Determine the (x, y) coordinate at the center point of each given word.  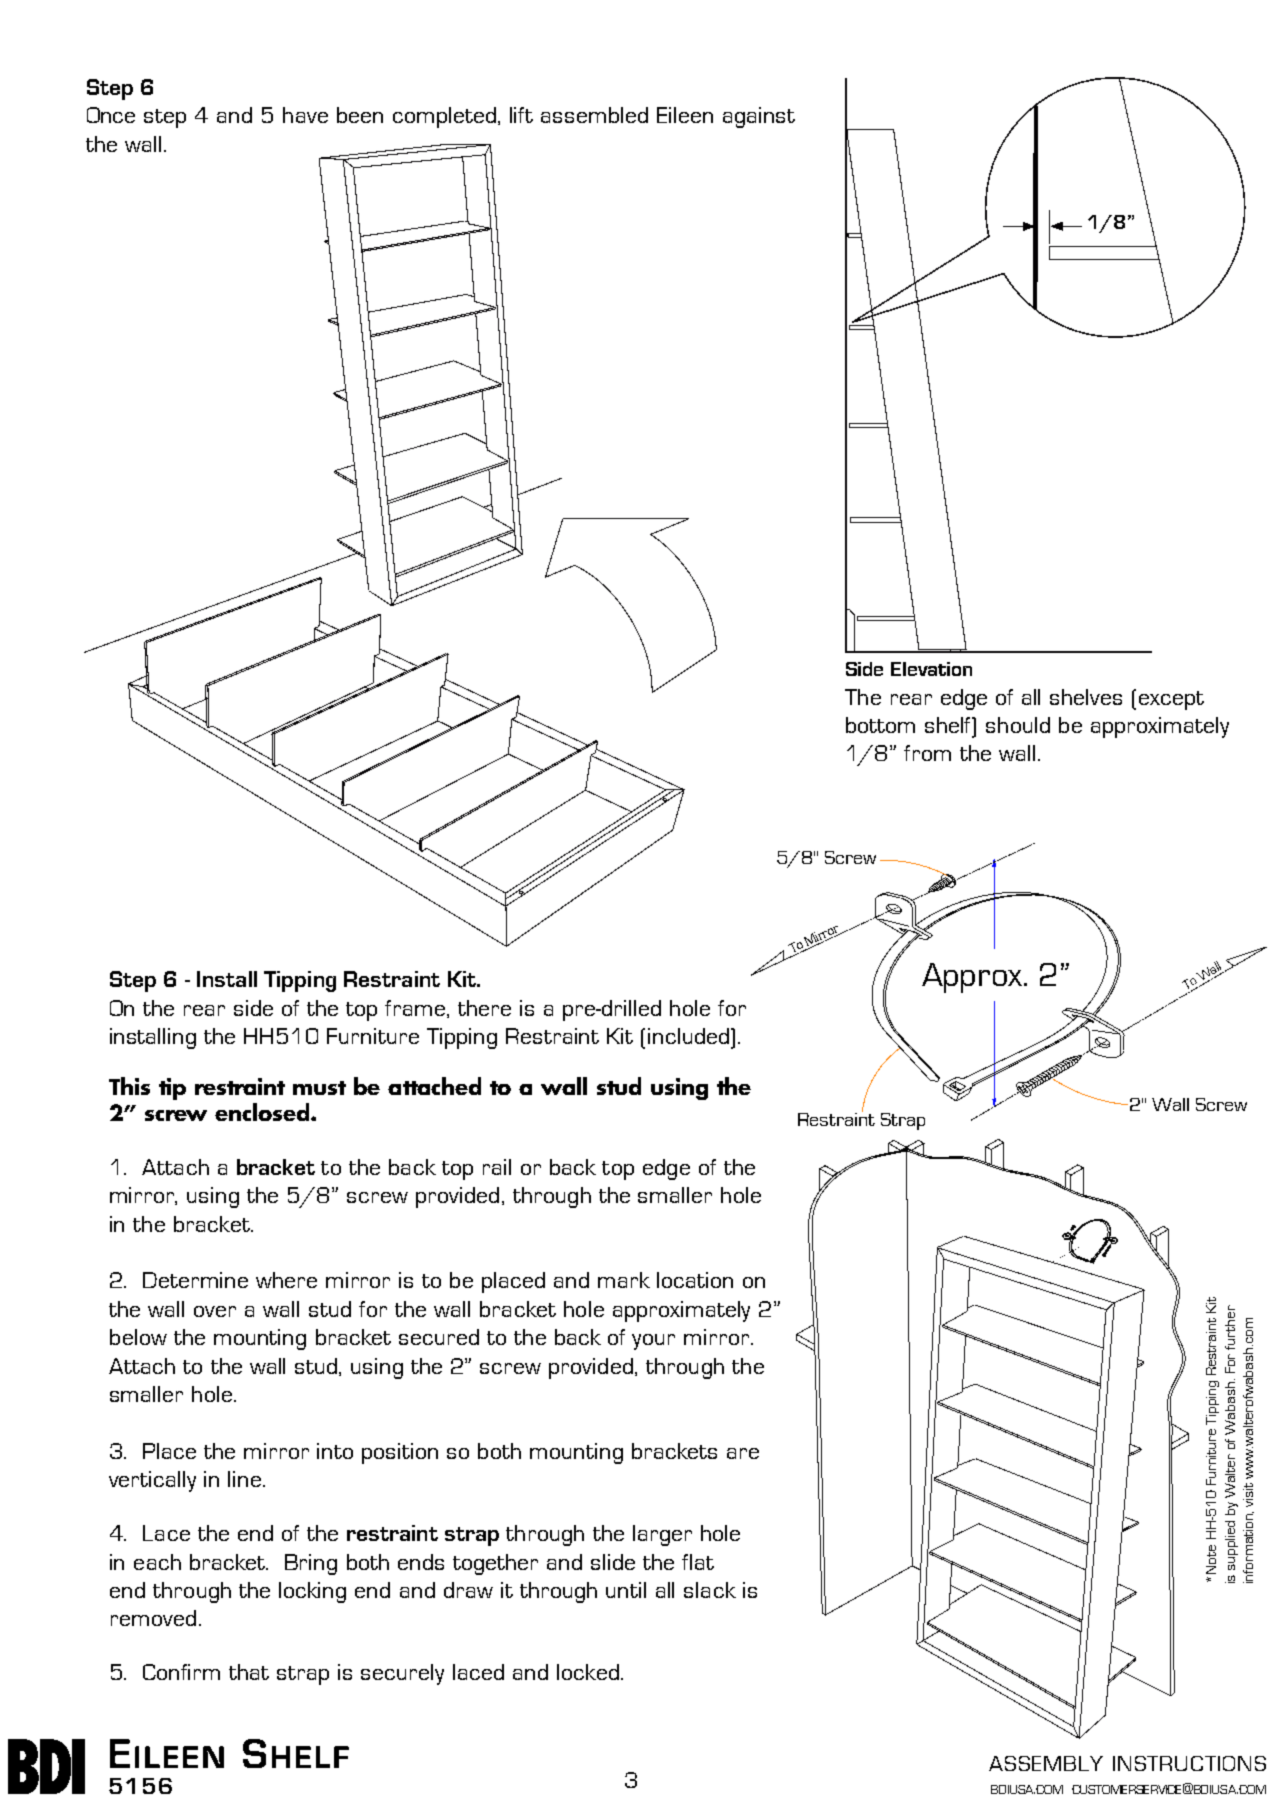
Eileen (685, 115)
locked (588, 1672)
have (305, 115)
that (249, 1672)
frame (416, 1009)
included (690, 1036)
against (759, 117)
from (927, 753)
